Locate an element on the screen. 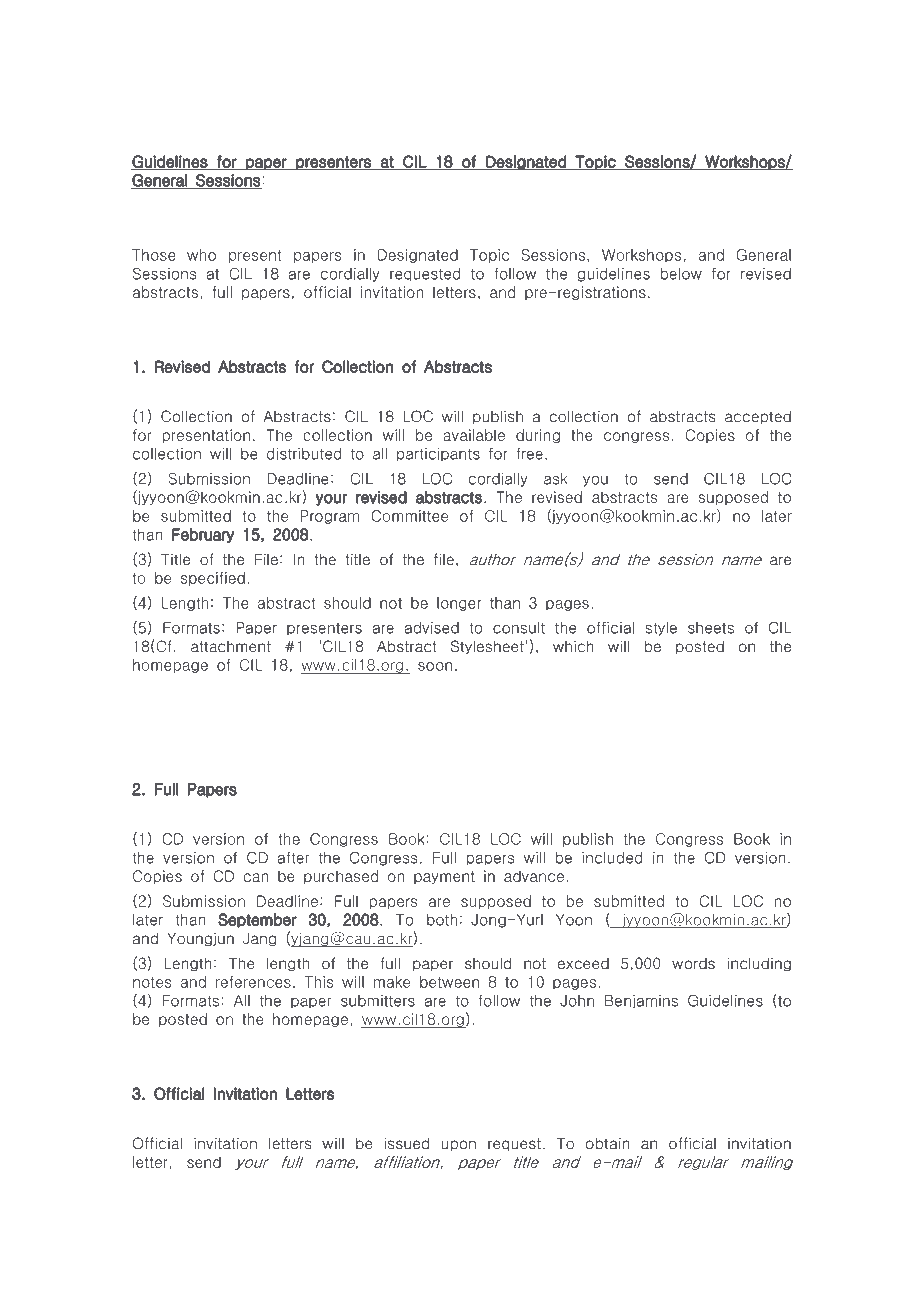 This screenshot has width=924, height=1308. payment is located at coordinates (444, 877).
